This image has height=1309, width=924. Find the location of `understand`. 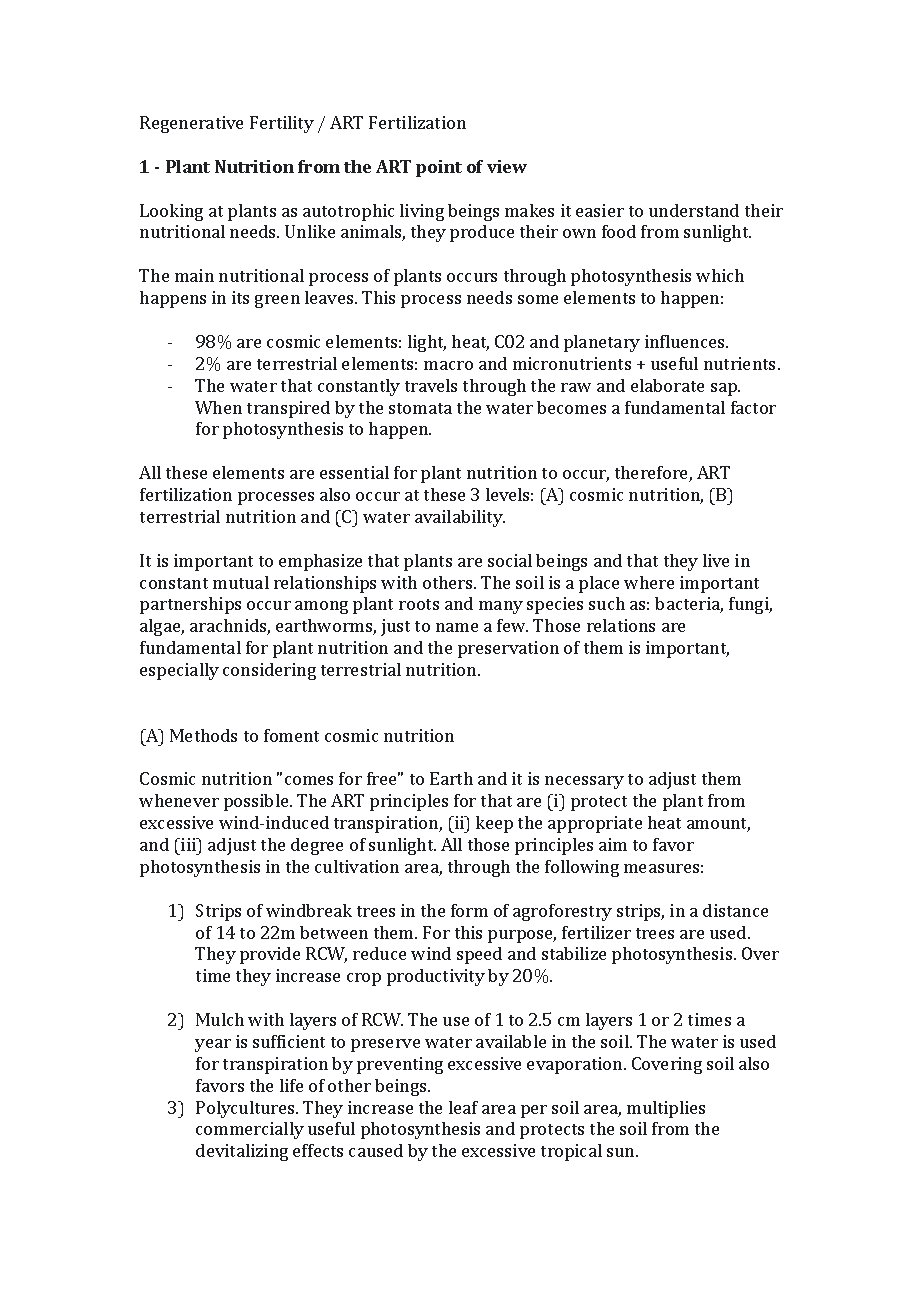

understand is located at coordinates (694, 210).
